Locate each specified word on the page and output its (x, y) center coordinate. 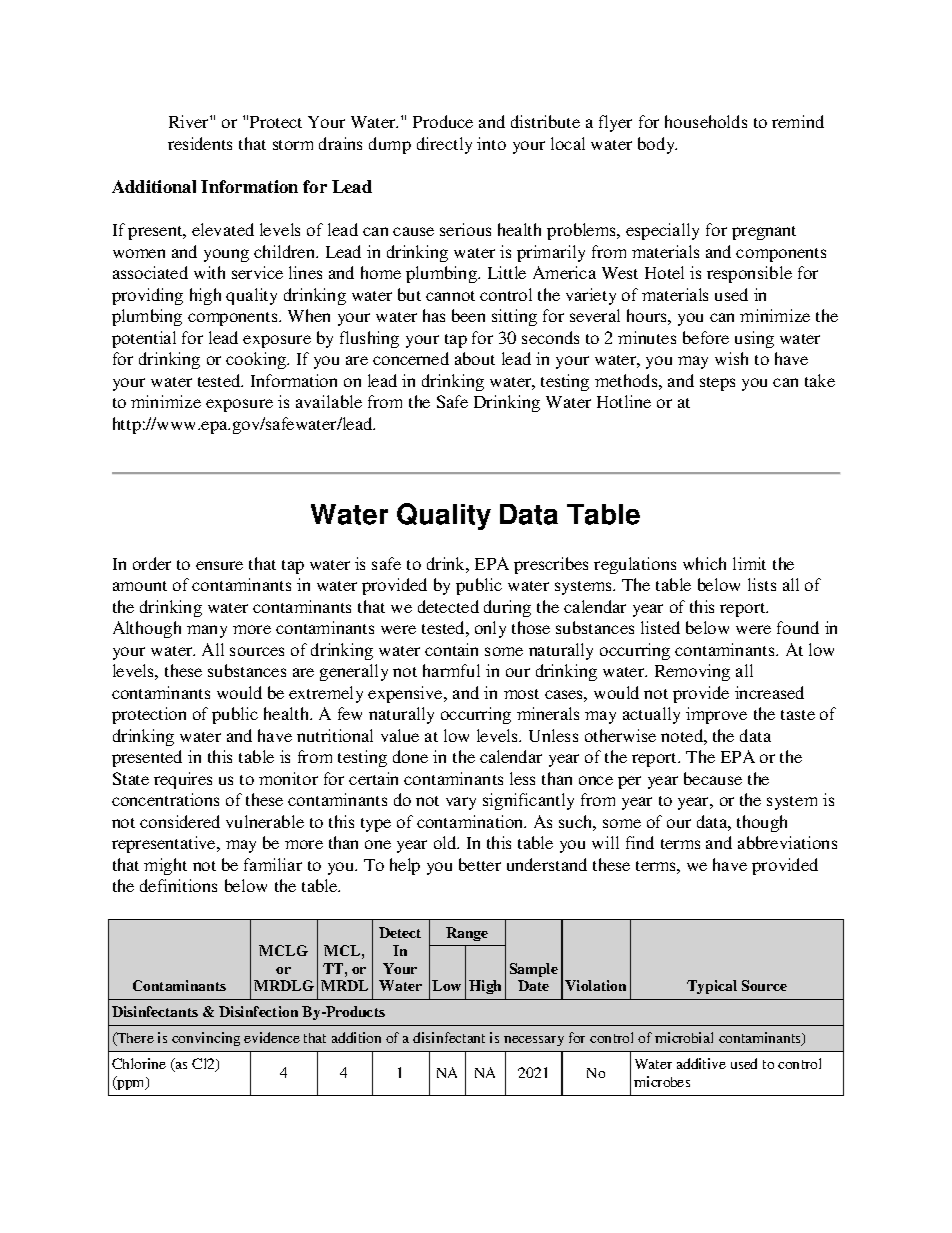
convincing (206, 1039)
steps (717, 384)
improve (716, 715)
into (491, 143)
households (706, 121)
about (475, 358)
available (329, 401)
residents (200, 143)
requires (183, 780)
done (410, 756)
